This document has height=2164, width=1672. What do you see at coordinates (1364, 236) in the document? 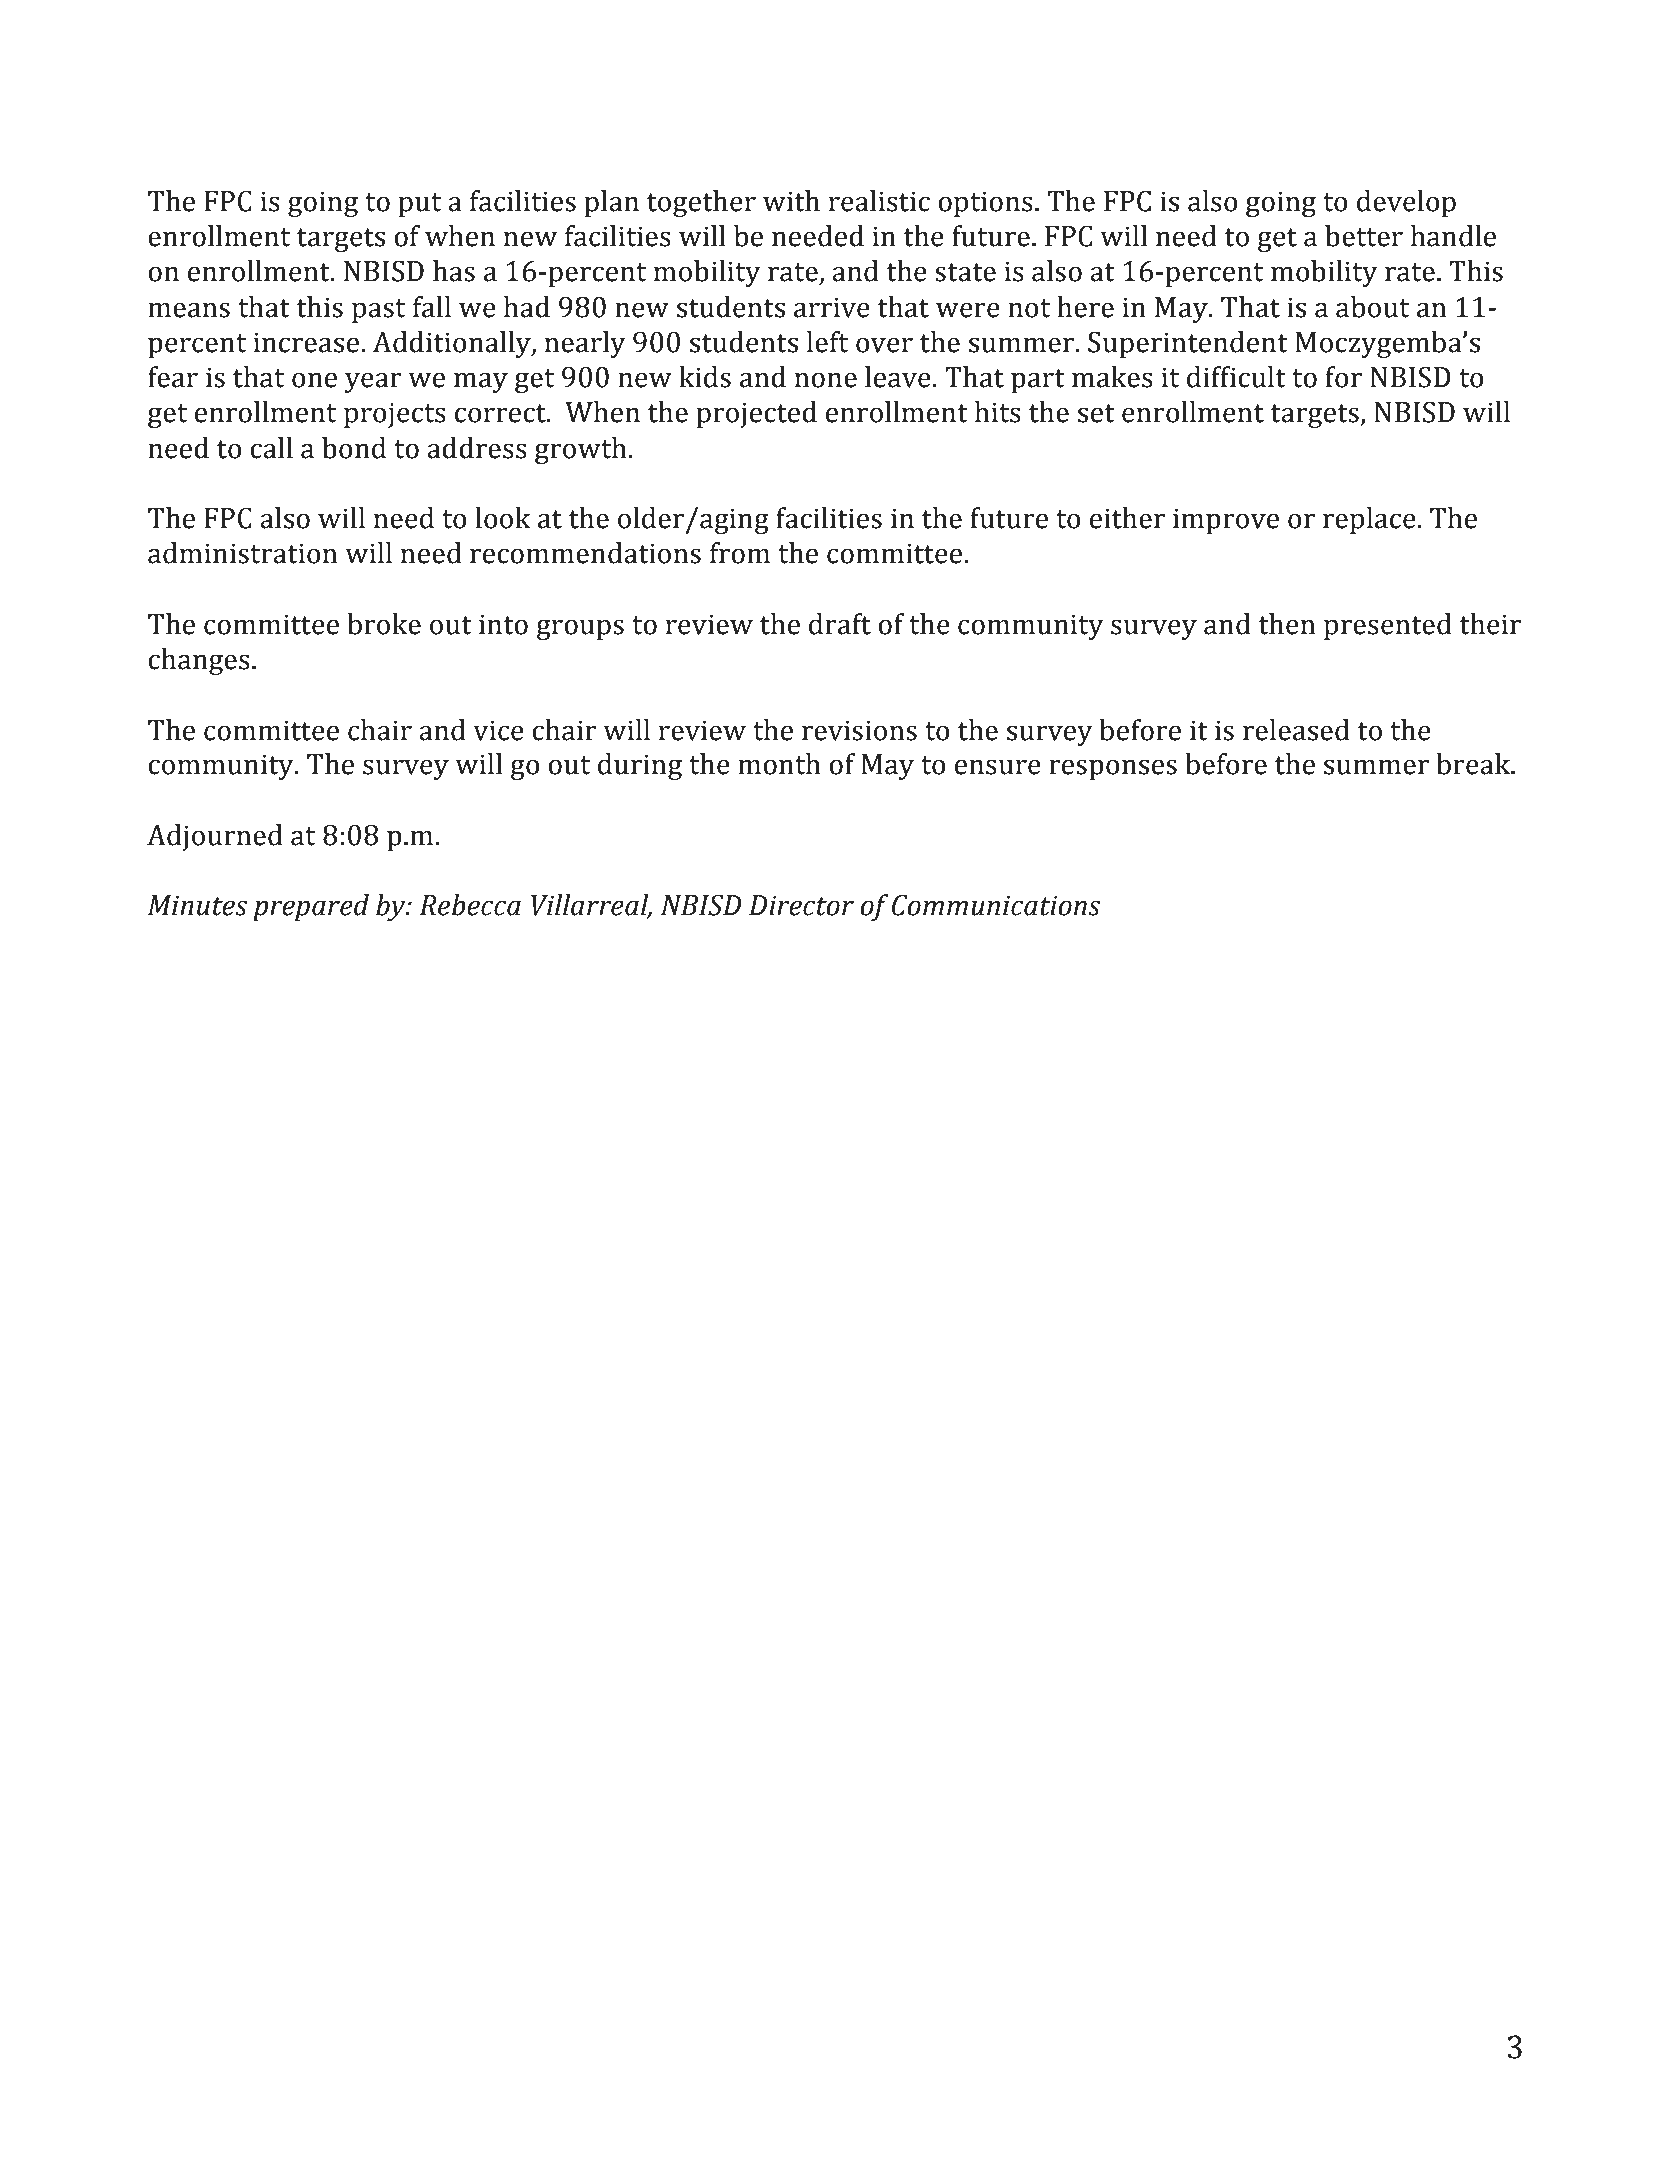
I see `better` at bounding box center [1364, 236].
